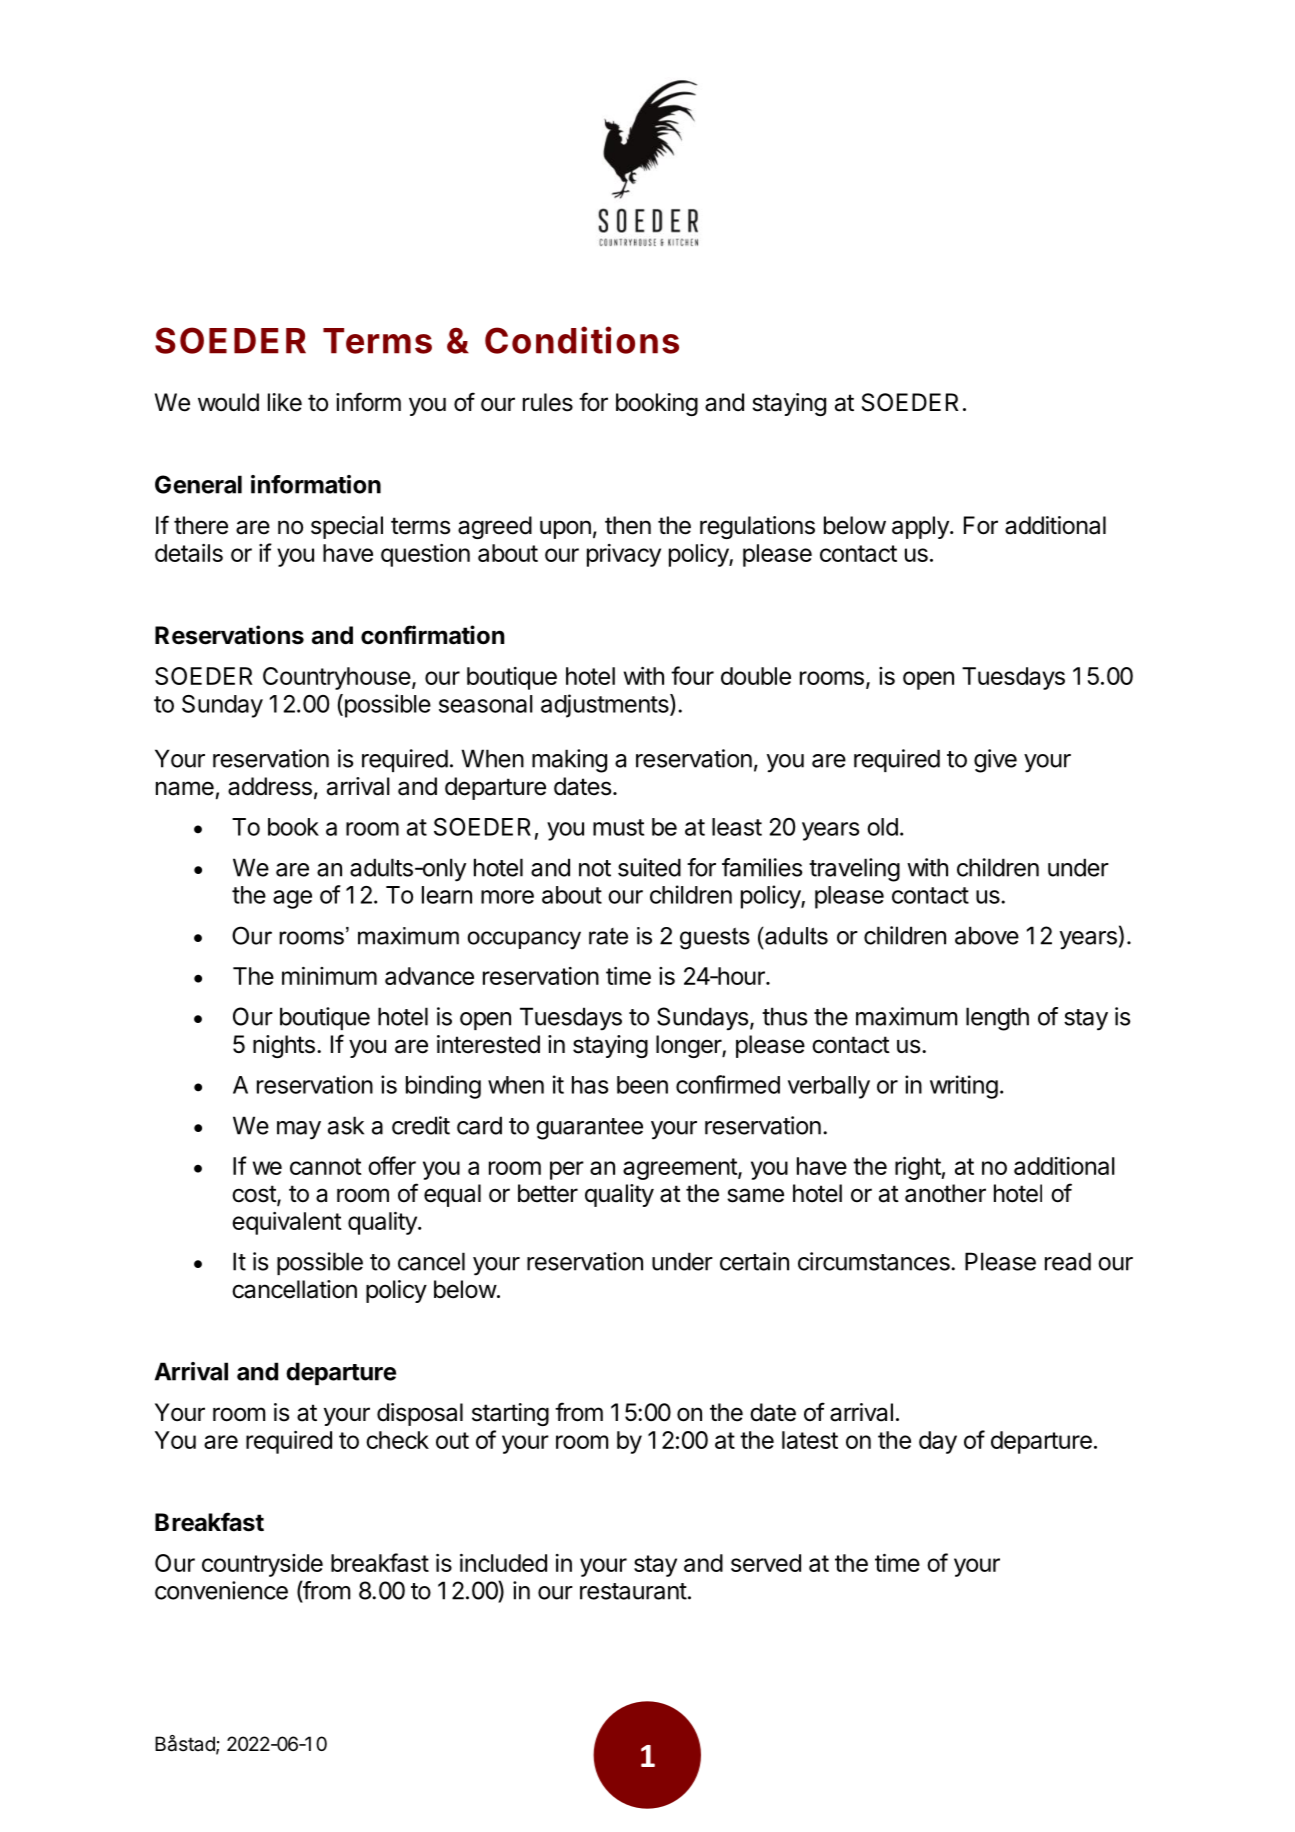 This screenshot has height=1832, width=1295. I want to click on Conditions, so click(582, 340).
